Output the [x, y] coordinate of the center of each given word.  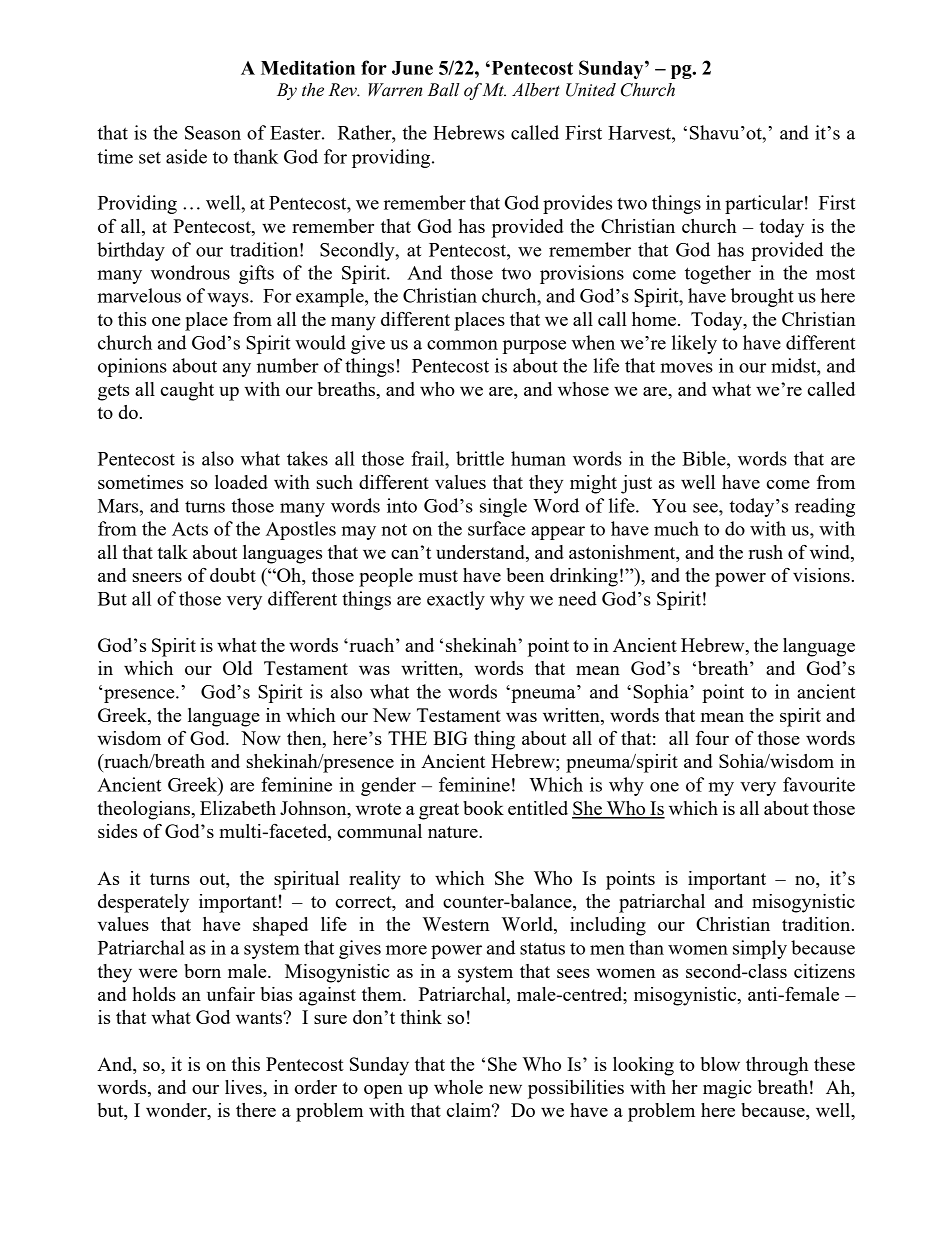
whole [458, 1087]
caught [187, 391]
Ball [444, 90]
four [712, 738]
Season [213, 133]
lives [244, 1087]
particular [764, 204]
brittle [480, 458]
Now [261, 738]
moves [686, 368]
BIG [450, 738]
